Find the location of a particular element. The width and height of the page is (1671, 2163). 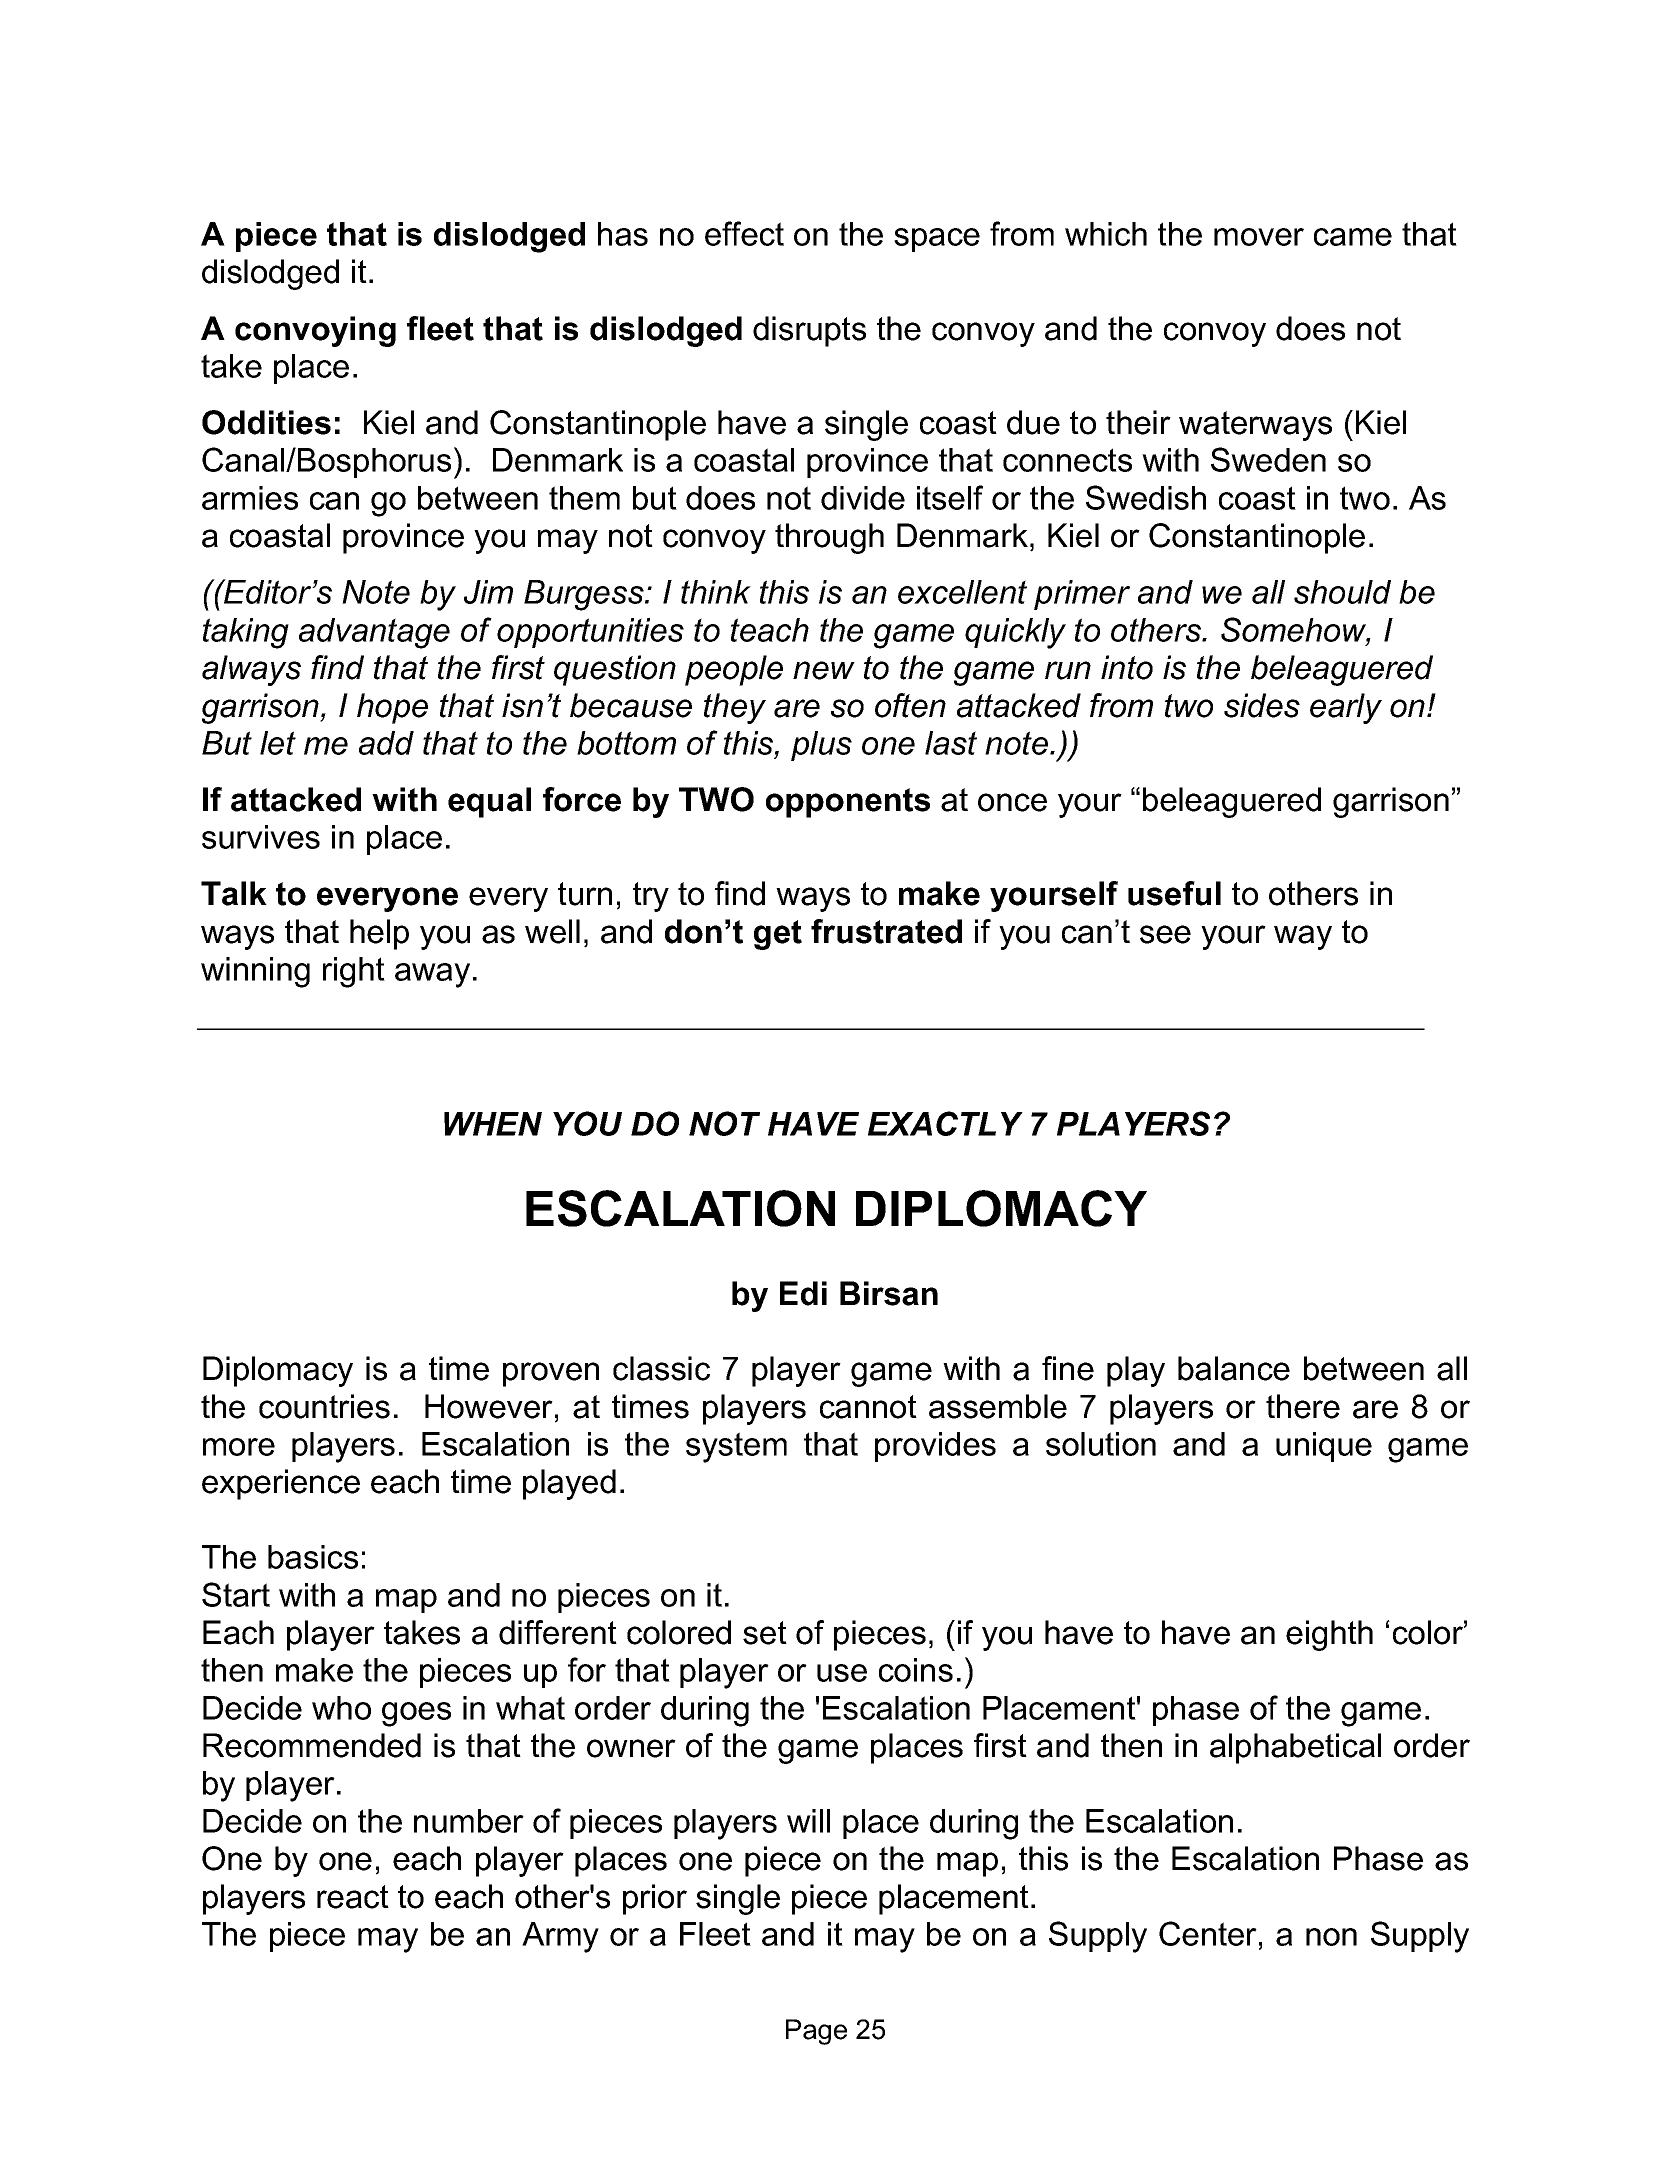

disrupts is located at coordinates (809, 331).
